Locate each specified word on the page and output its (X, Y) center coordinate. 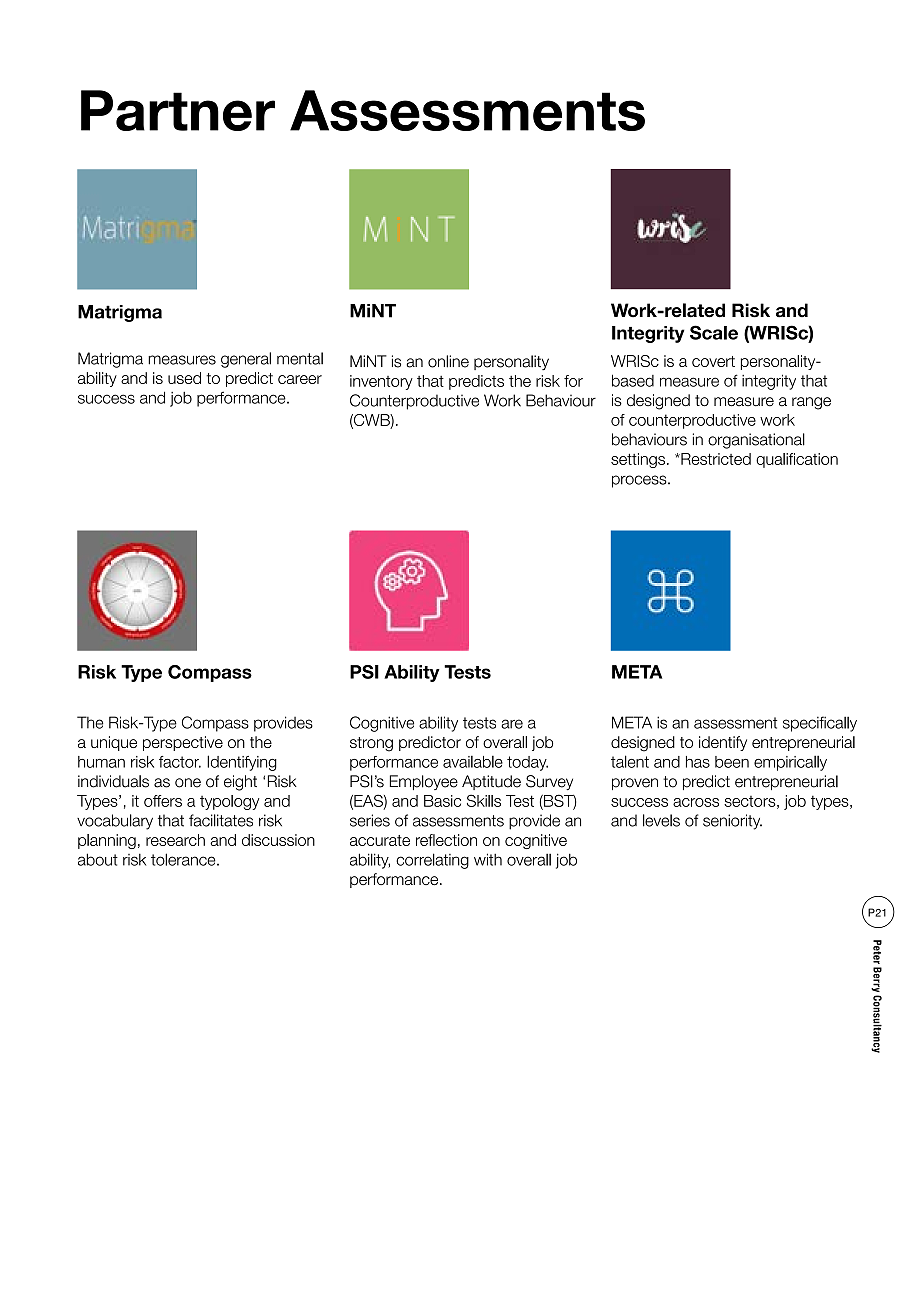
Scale (714, 332)
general (246, 360)
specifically (820, 724)
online (448, 361)
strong (371, 744)
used (184, 378)
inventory (381, 382)
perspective (183, 743)
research (175, 840)
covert (713, 361)
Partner (178, 110)
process (640, 481)
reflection (446, 840)
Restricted (715, 459)
